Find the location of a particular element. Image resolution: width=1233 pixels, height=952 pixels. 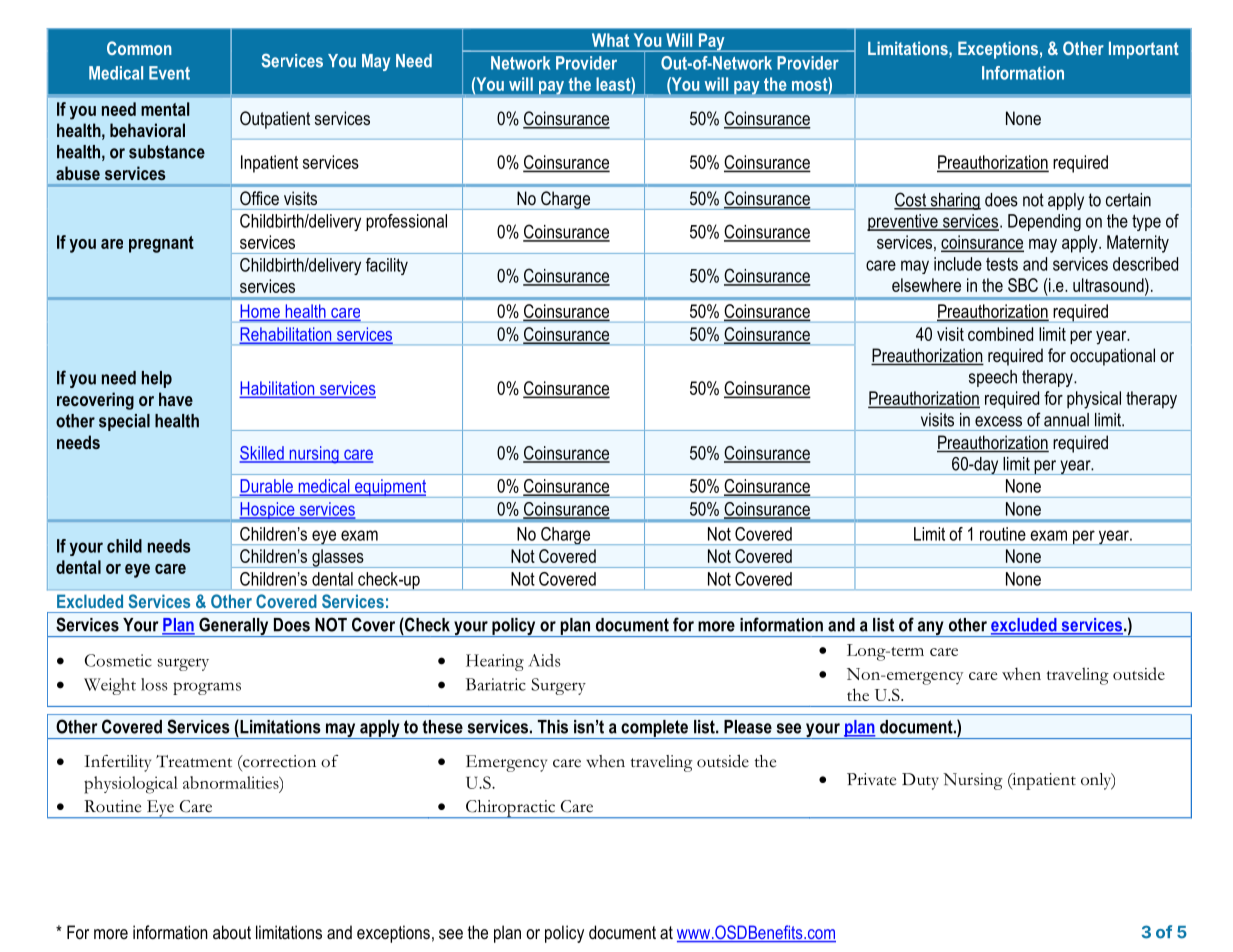

Depending is located at coordinates (1044, 222).
